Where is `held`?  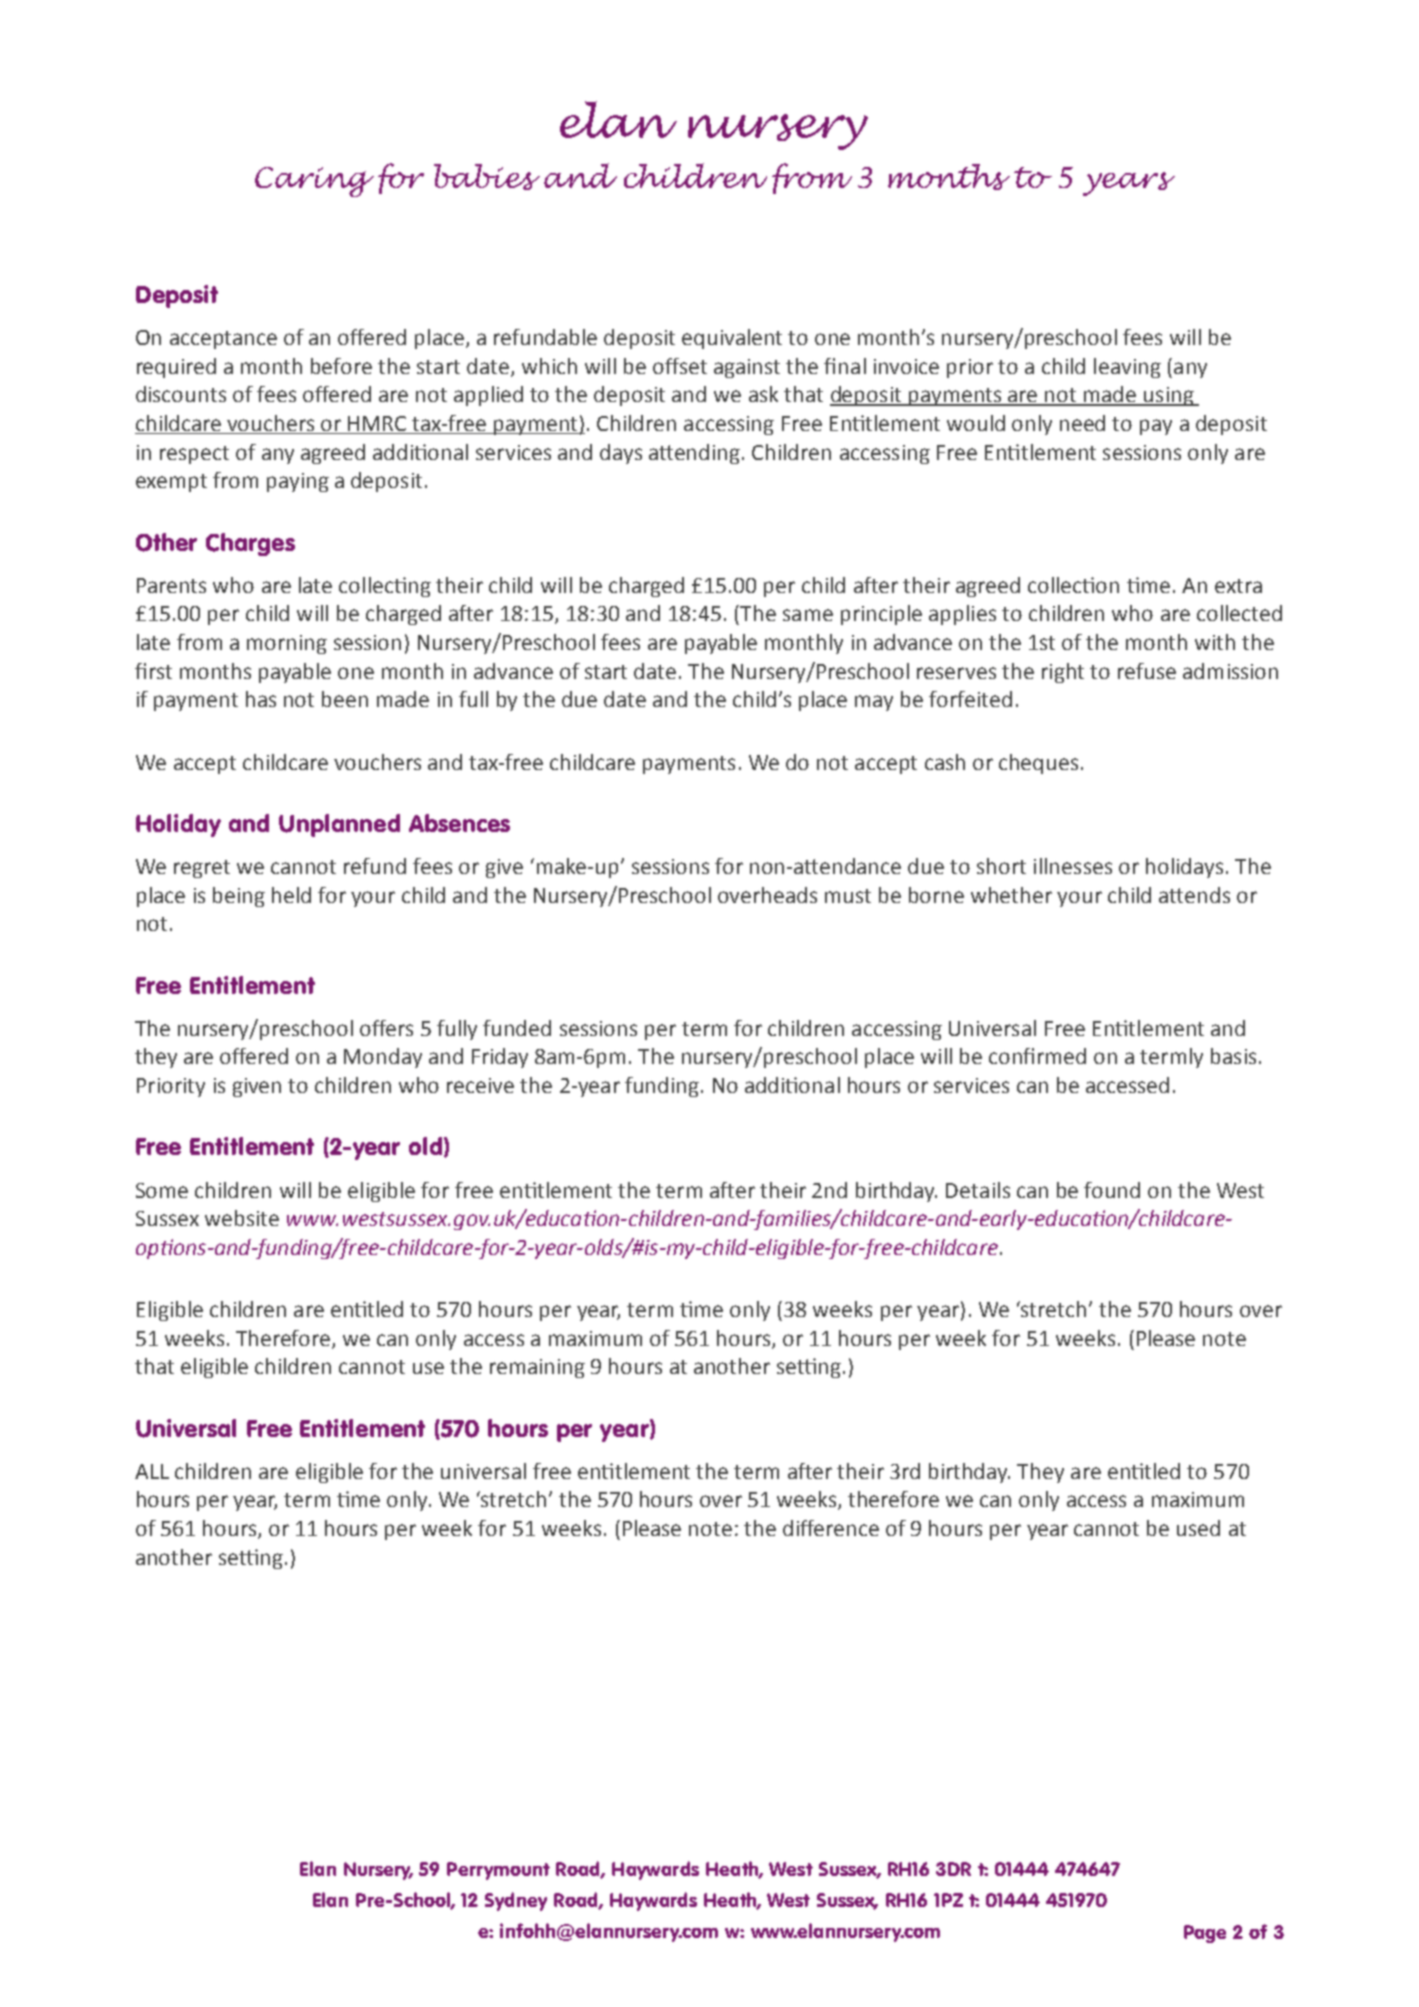
held is located at coordinates (291, 895).
